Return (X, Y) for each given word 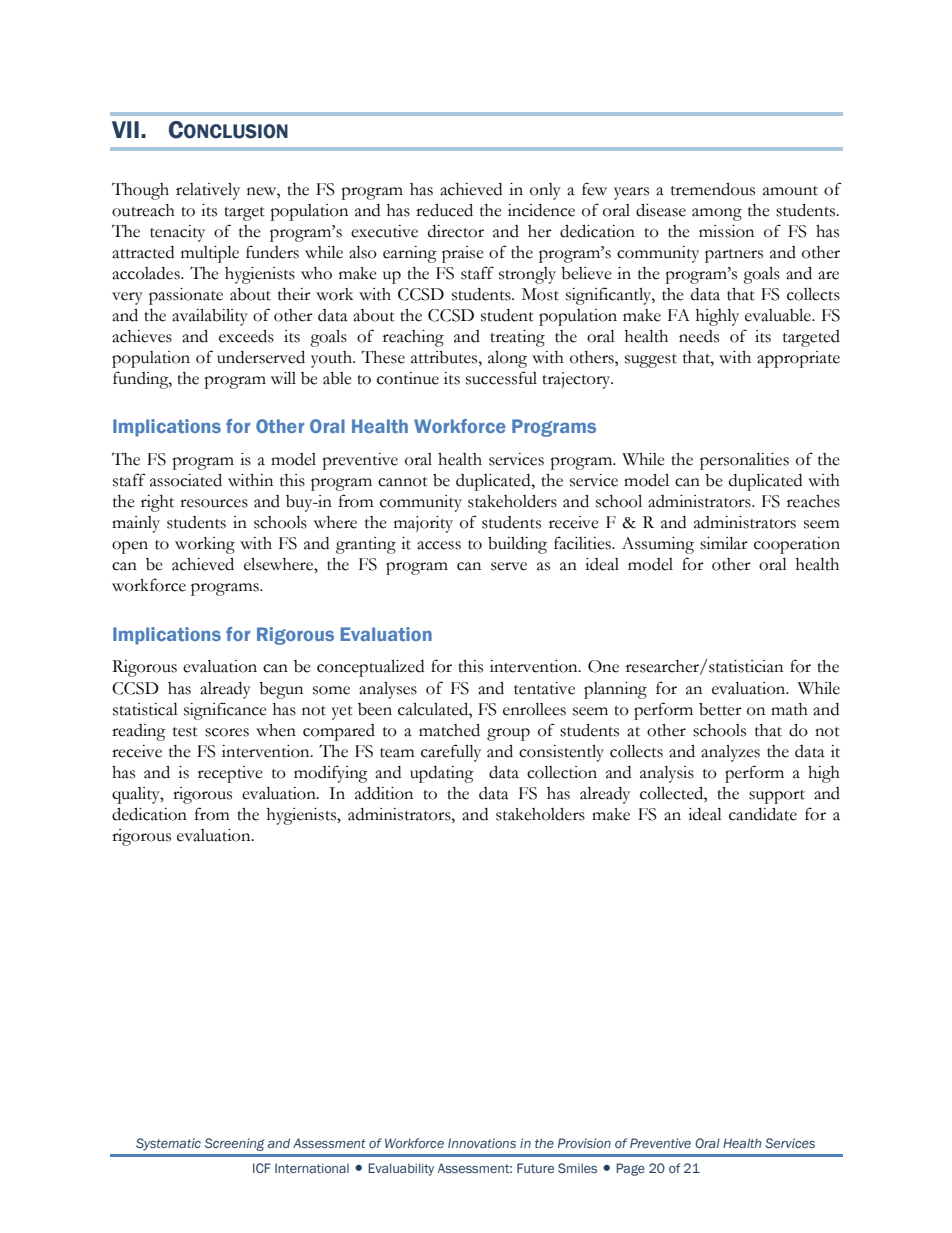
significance (225, 711)
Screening (234, 1144)
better (720, 709)
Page (630, 1169)
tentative (544, 688)
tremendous (713, 189)
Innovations (482, 1143)
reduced (444, 210)
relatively (208, 191)
